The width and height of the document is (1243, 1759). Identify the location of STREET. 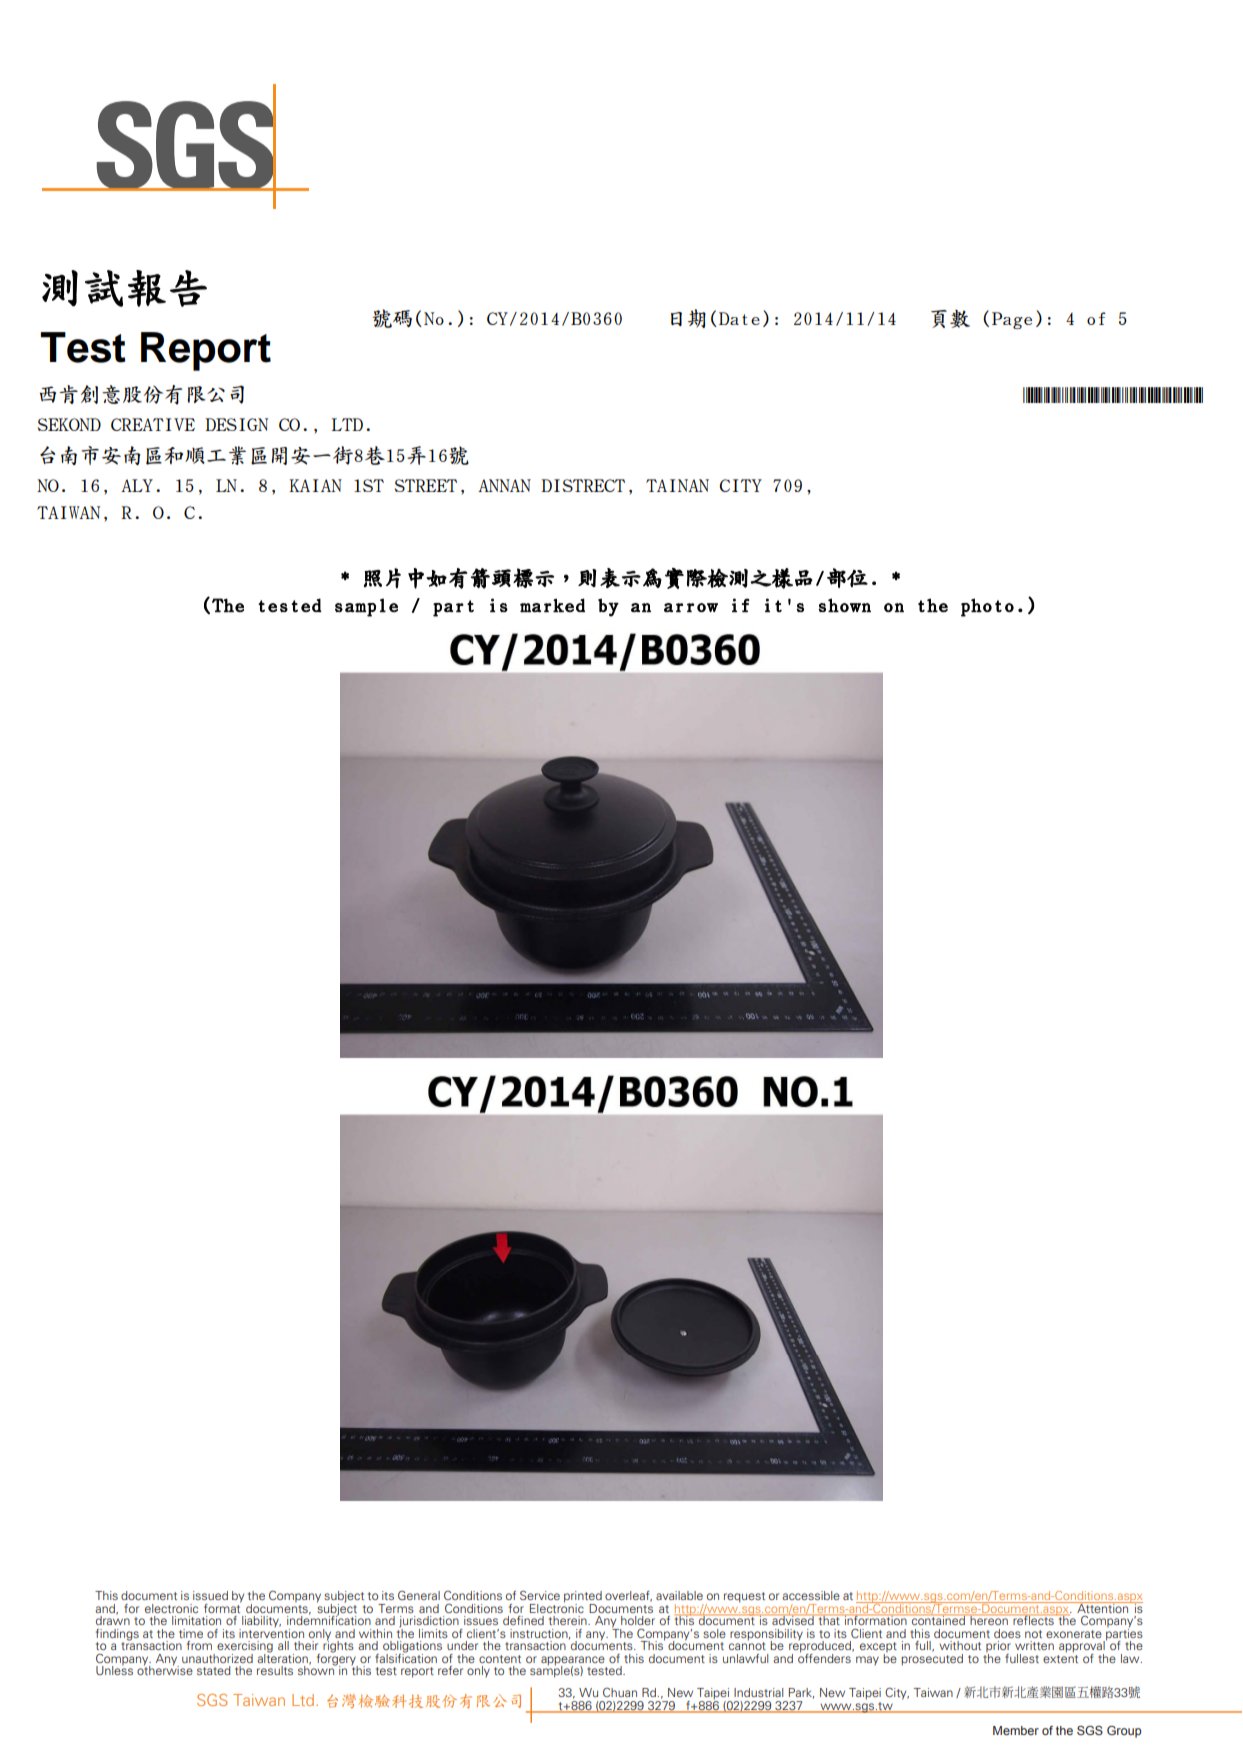
(426, 485).
